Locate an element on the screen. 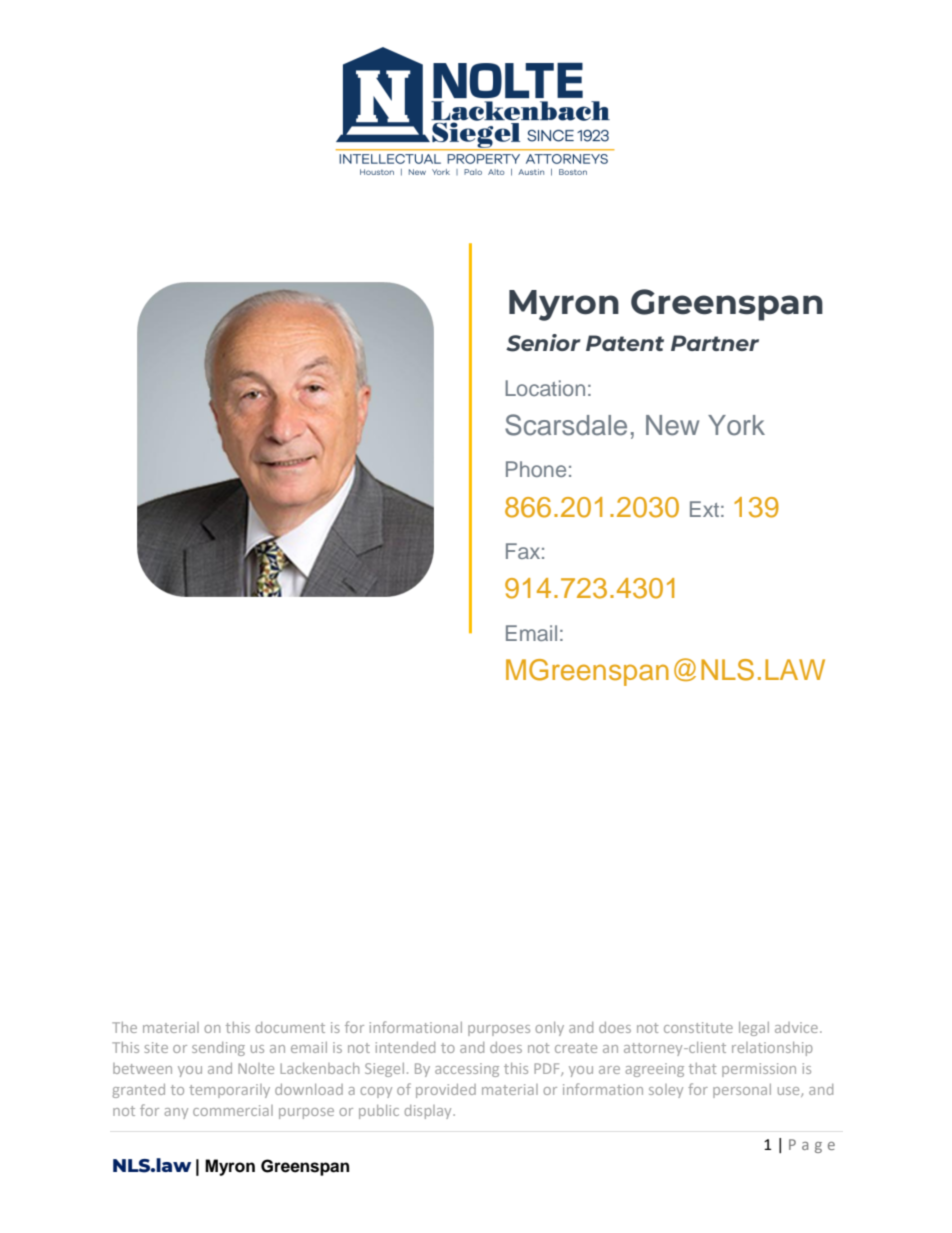 The height and width of the screenshot is (1233, 952). only is located at coordinates (549, 1029).
